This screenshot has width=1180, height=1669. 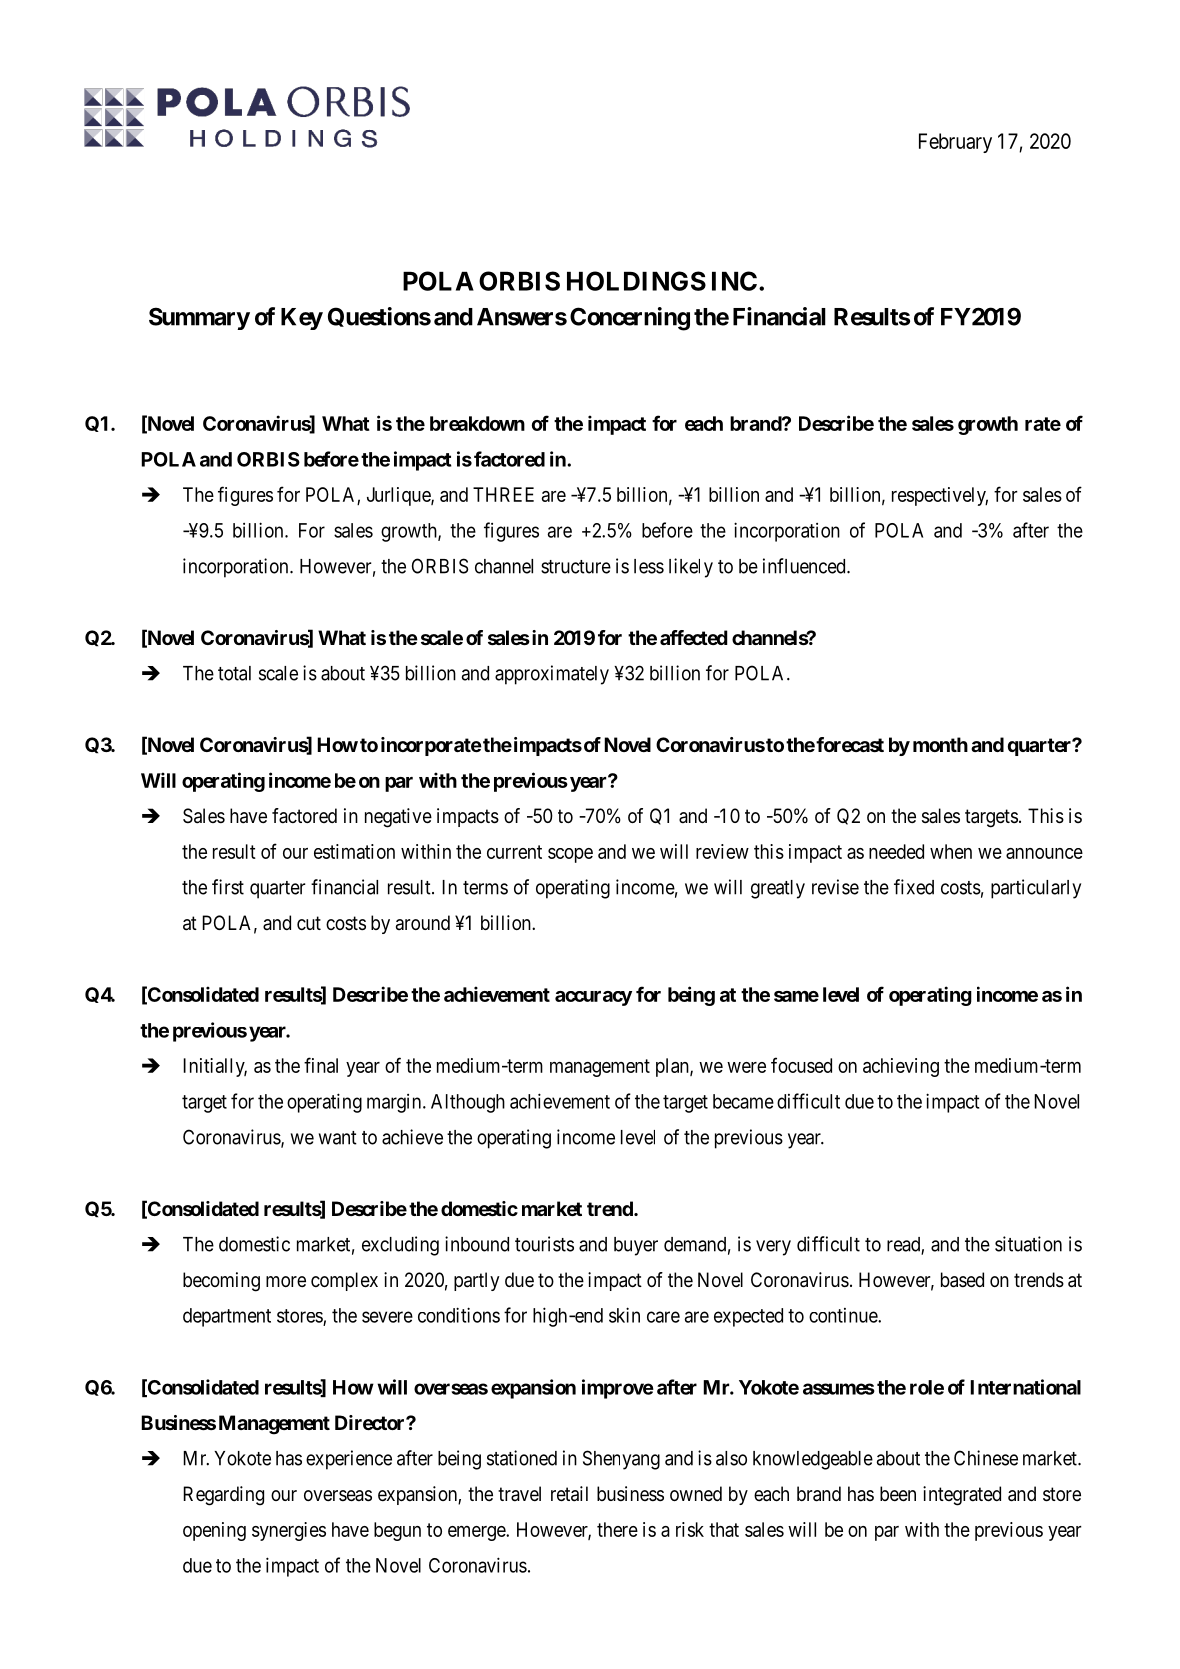 What do you see at coordinates (649, 566) in the screenshot?
I see `less` at bounding box center [649, 566].
